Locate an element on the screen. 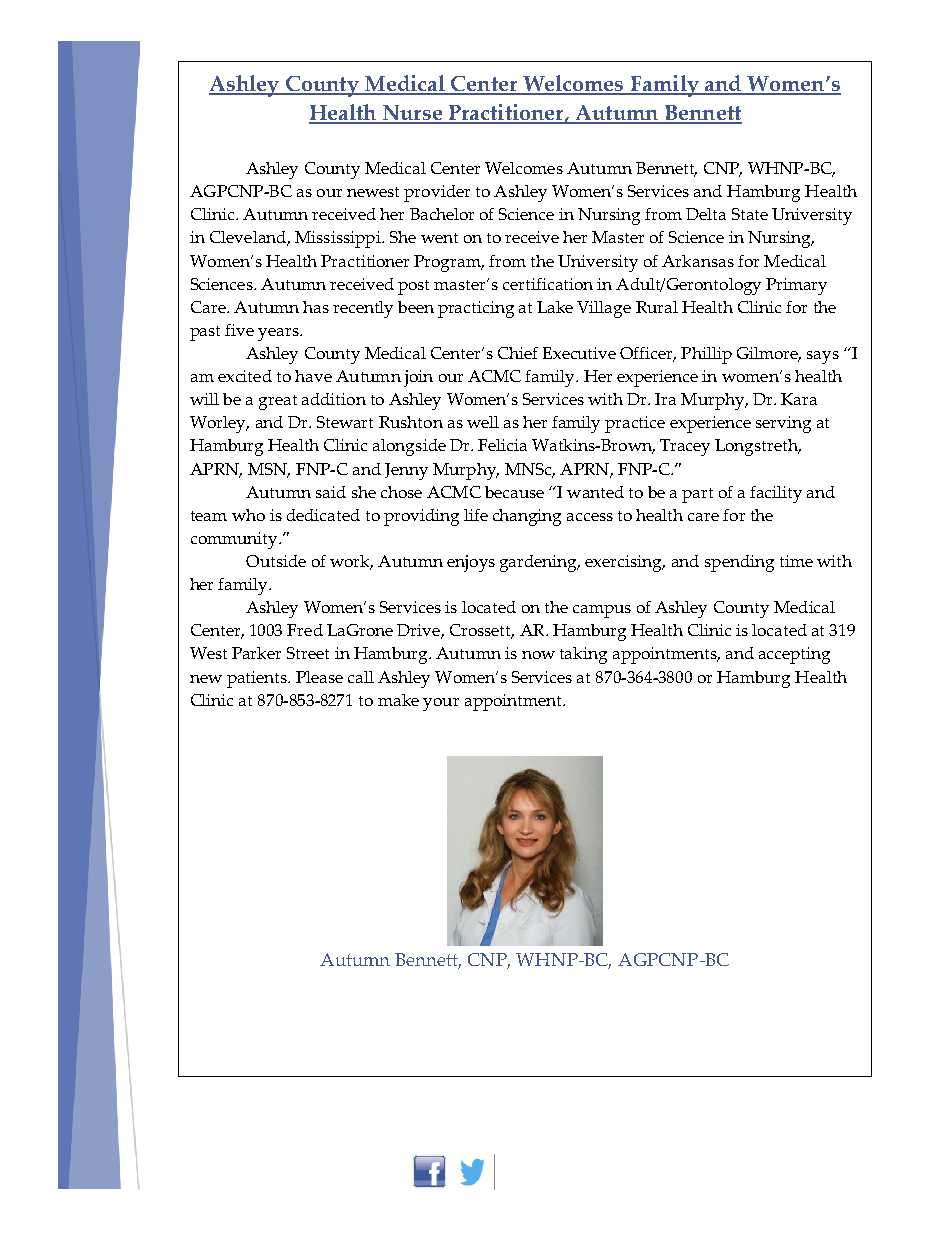 The height and width of the screenshot is (1233, 952). who is located at coordinates (248, 515).
